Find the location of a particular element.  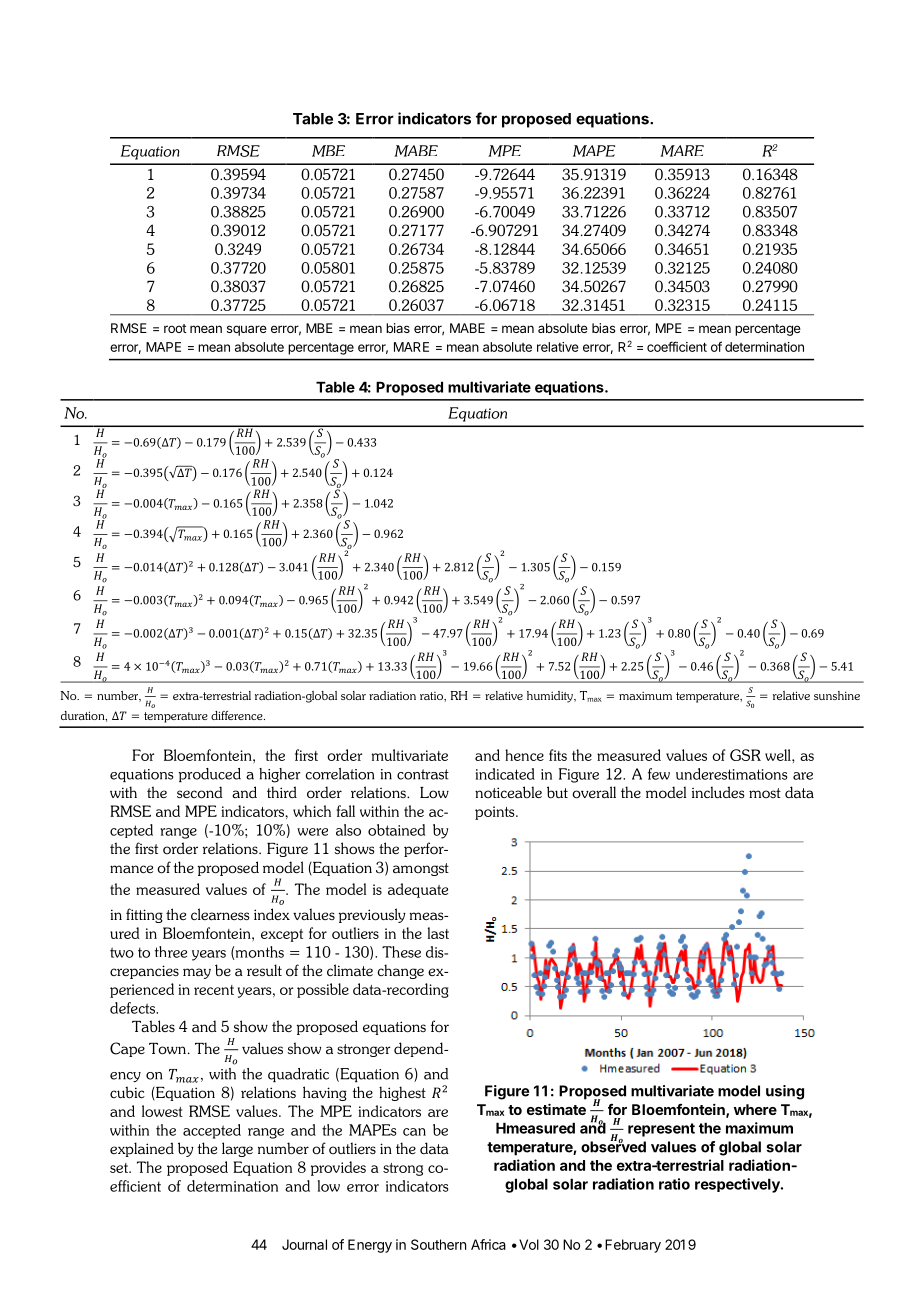

root is located at coordinates (175, 328).
